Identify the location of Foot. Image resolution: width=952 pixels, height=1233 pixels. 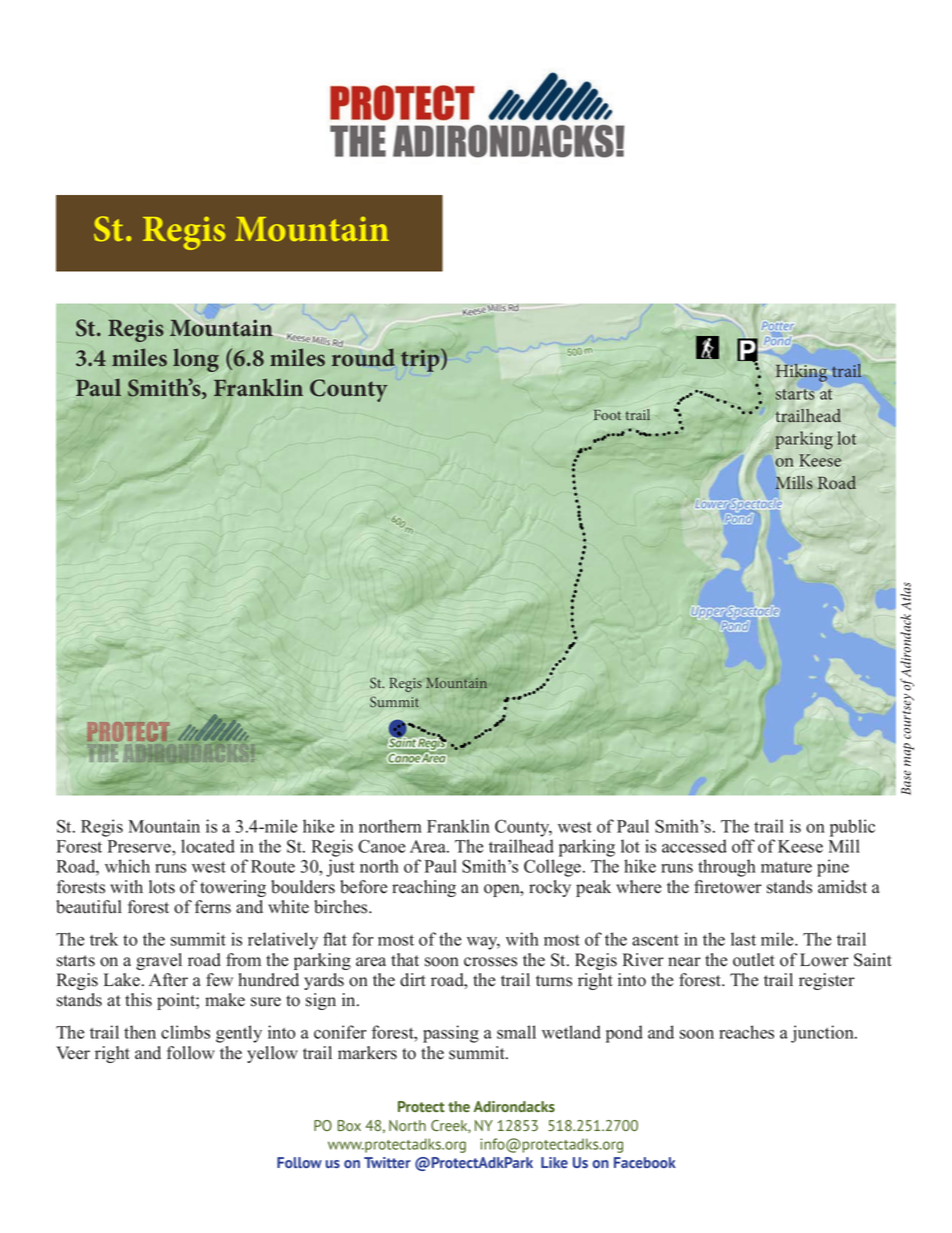
(607, 415).
